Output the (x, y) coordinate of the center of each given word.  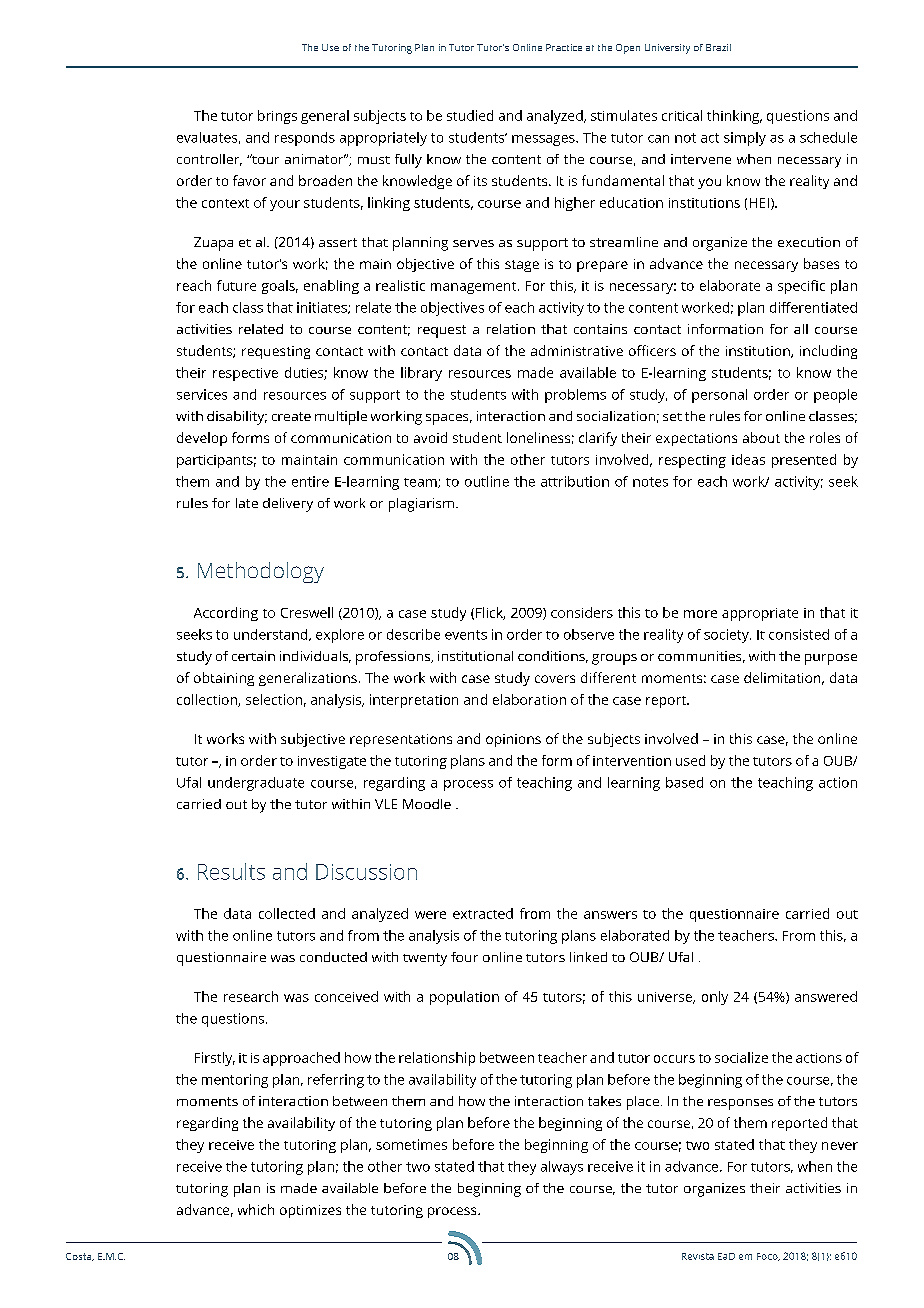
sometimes (411, 1144)
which (256, 1209)
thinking (734, 117)
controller (209, 160)
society (727, 636)
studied (470, 115)
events (466, 635)
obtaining (224, 679)
